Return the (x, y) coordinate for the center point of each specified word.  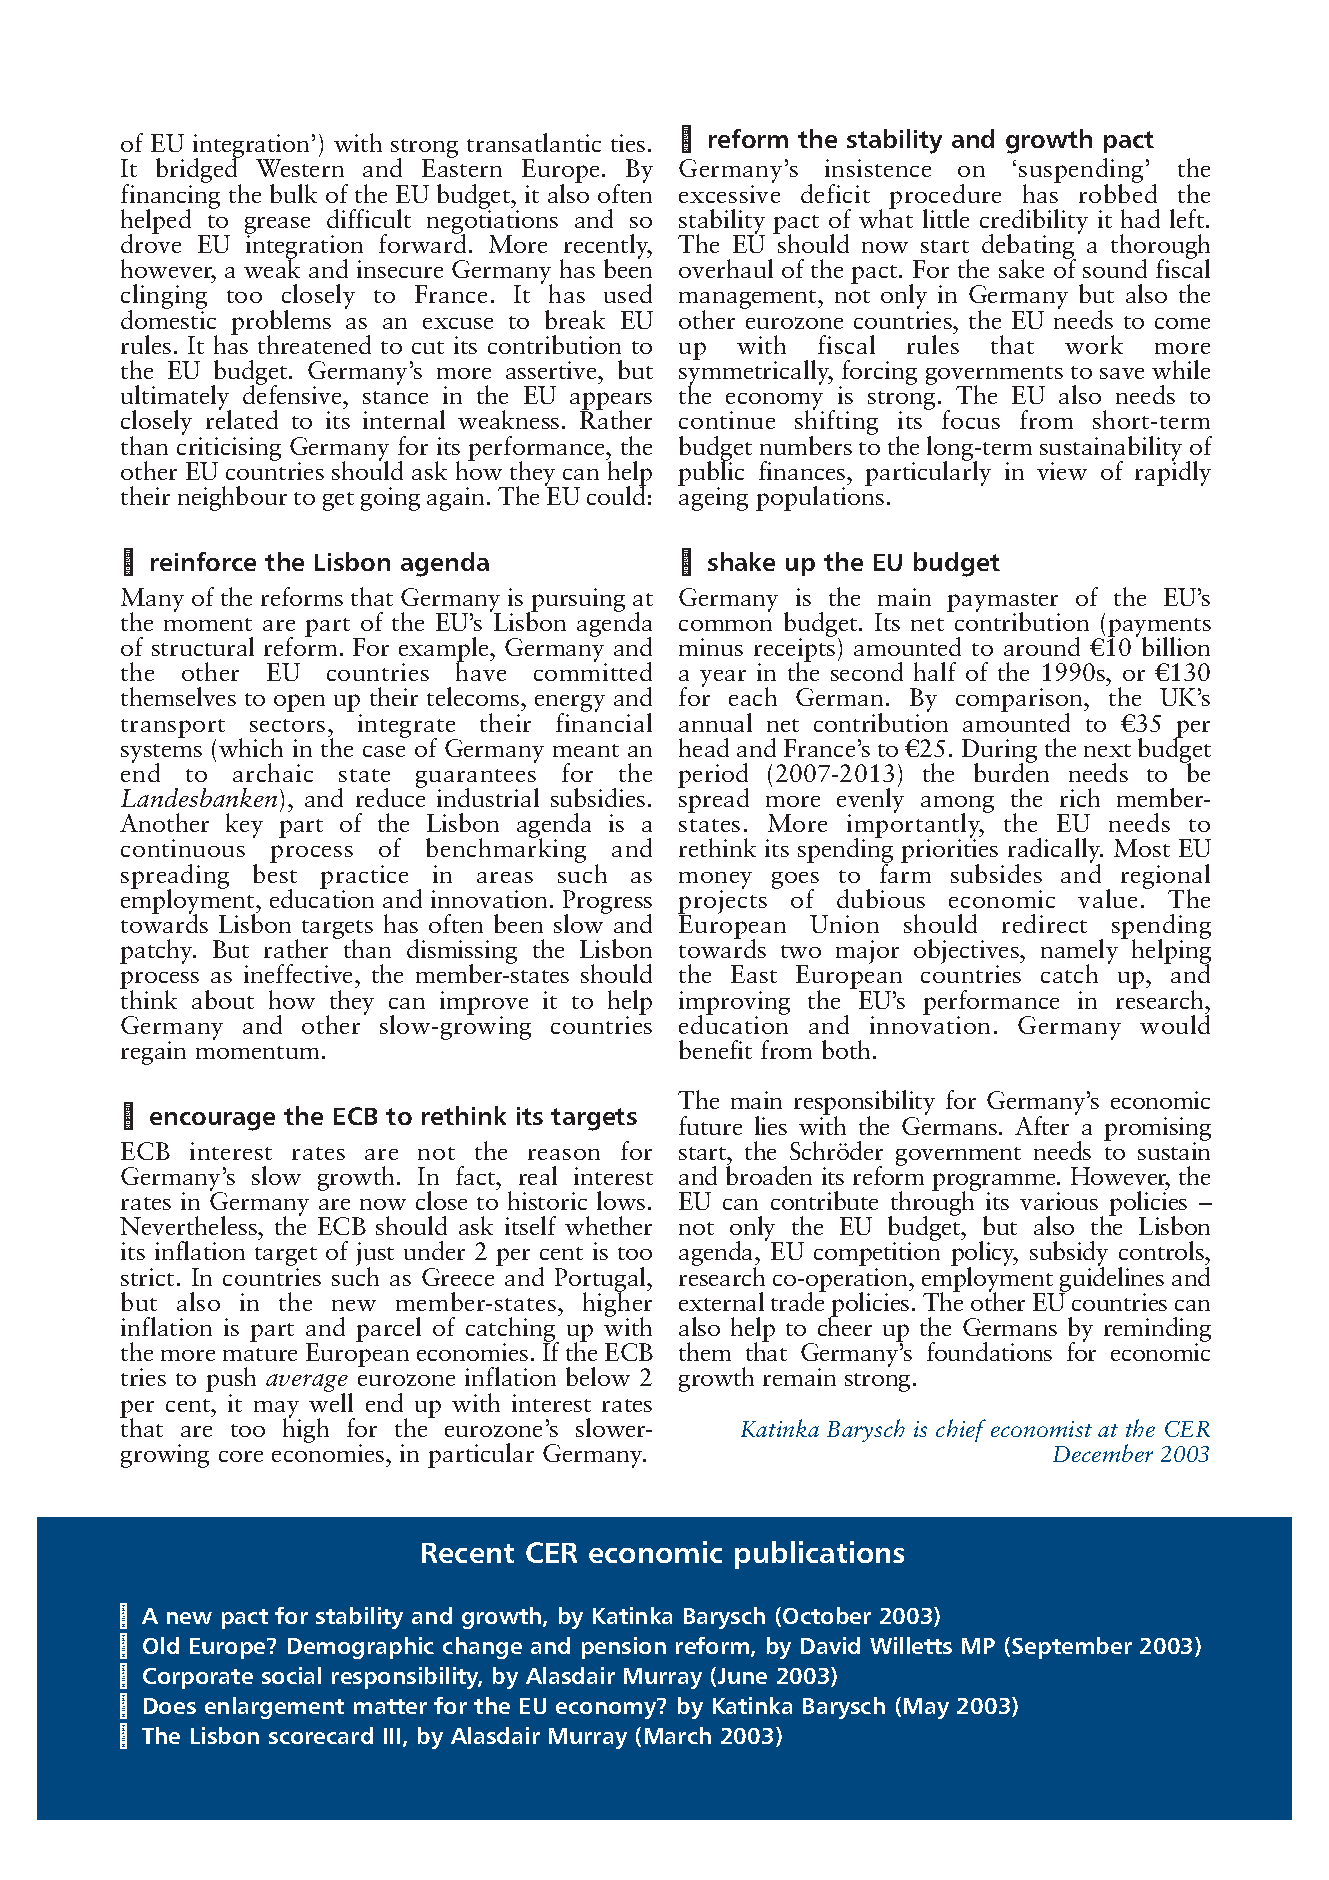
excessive (729, 194)
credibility (1034, 223)
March (678, 1735)
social (291, 1675)
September (1072, 1648)
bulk (293, 193)
